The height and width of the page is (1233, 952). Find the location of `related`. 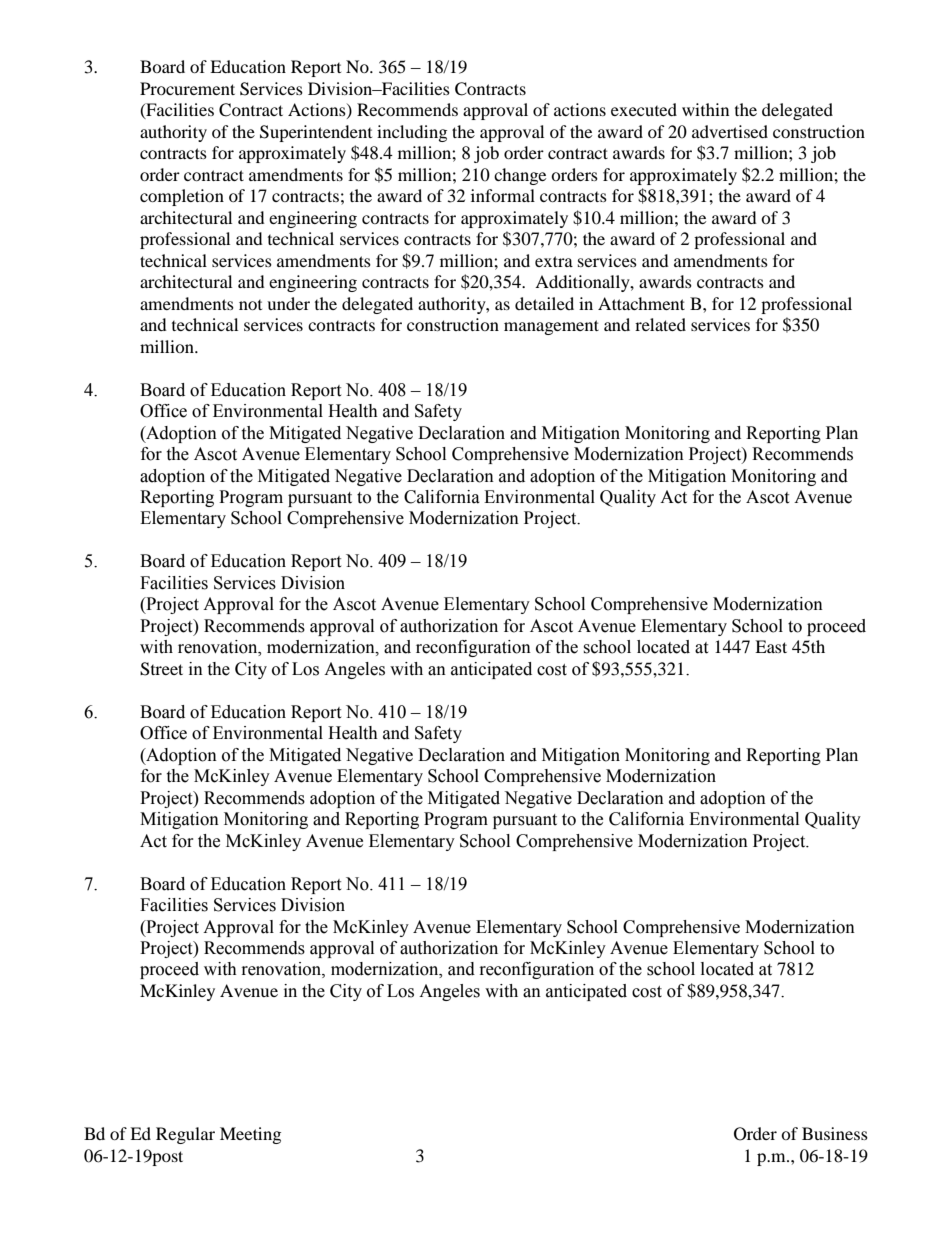

related is located at coordinates (660, 324).
